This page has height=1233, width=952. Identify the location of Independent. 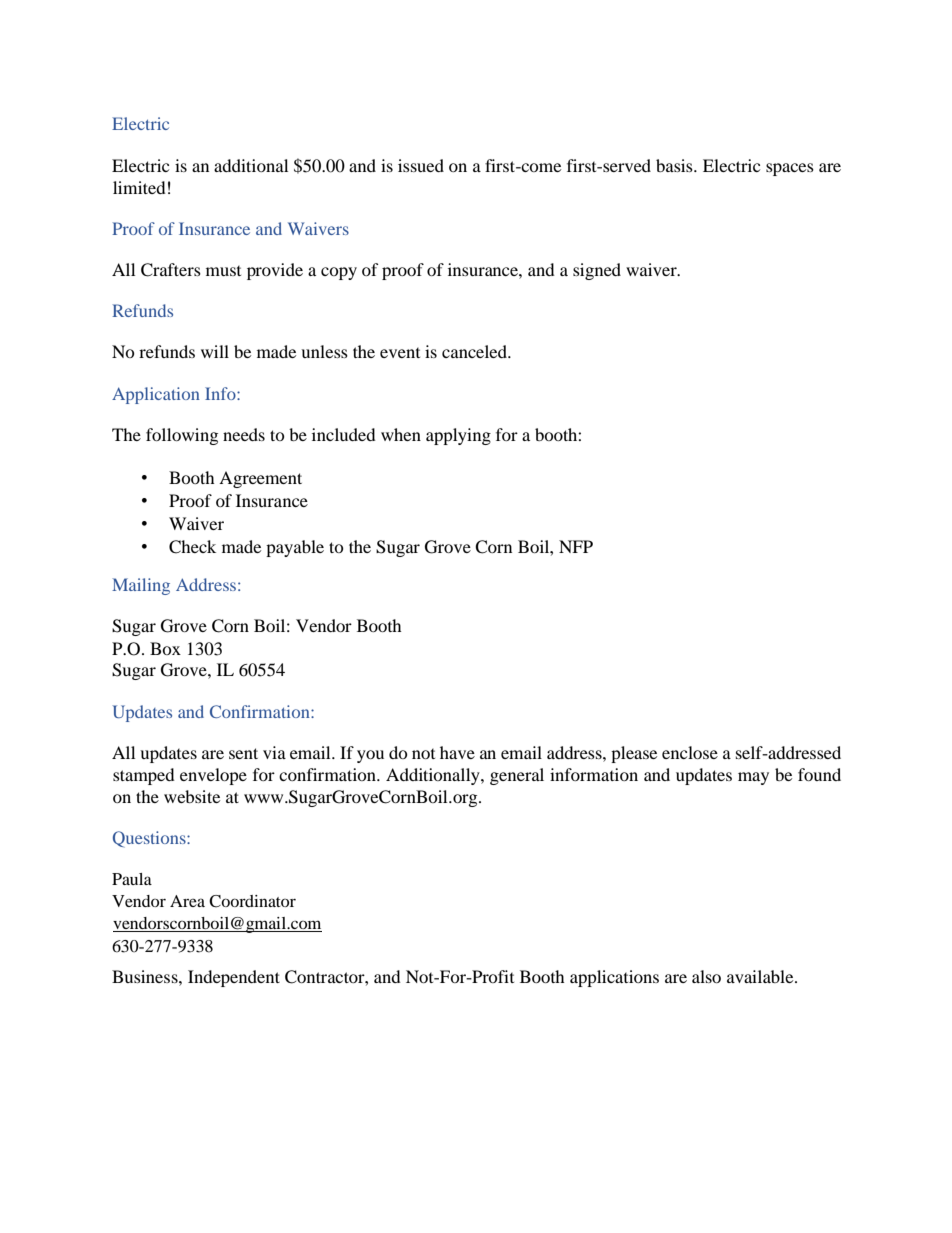
(234, 978).
